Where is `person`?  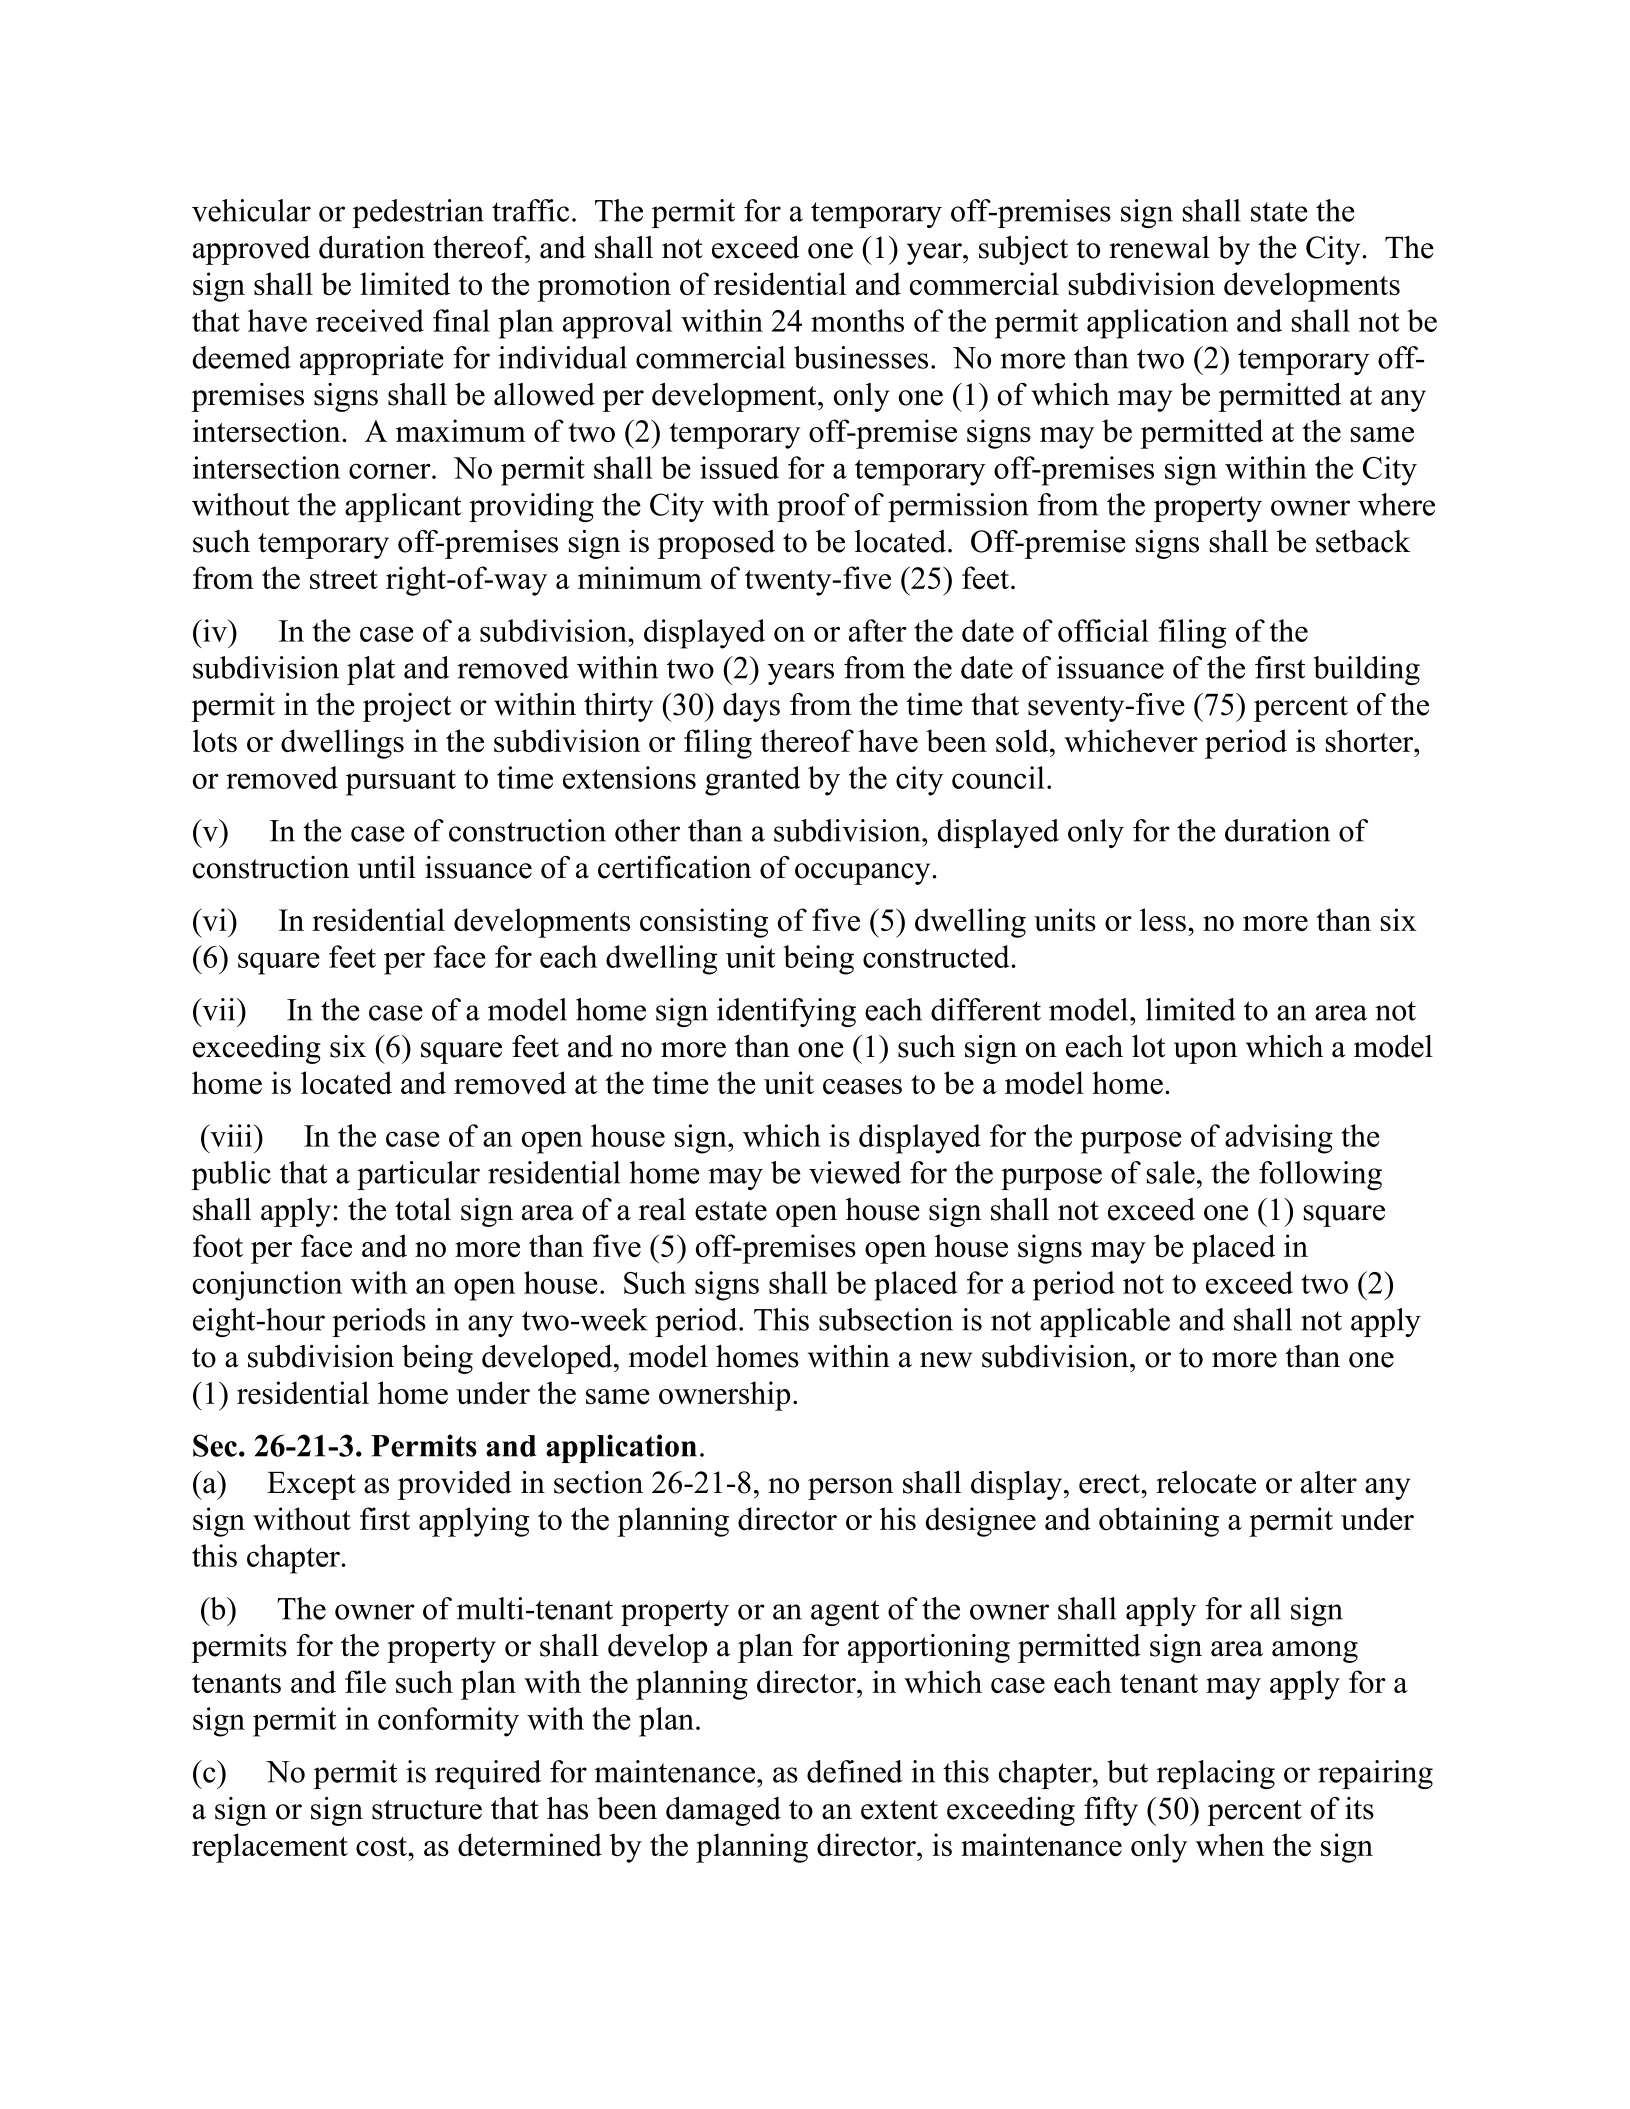
person is located at coordinates (851, 1489).
